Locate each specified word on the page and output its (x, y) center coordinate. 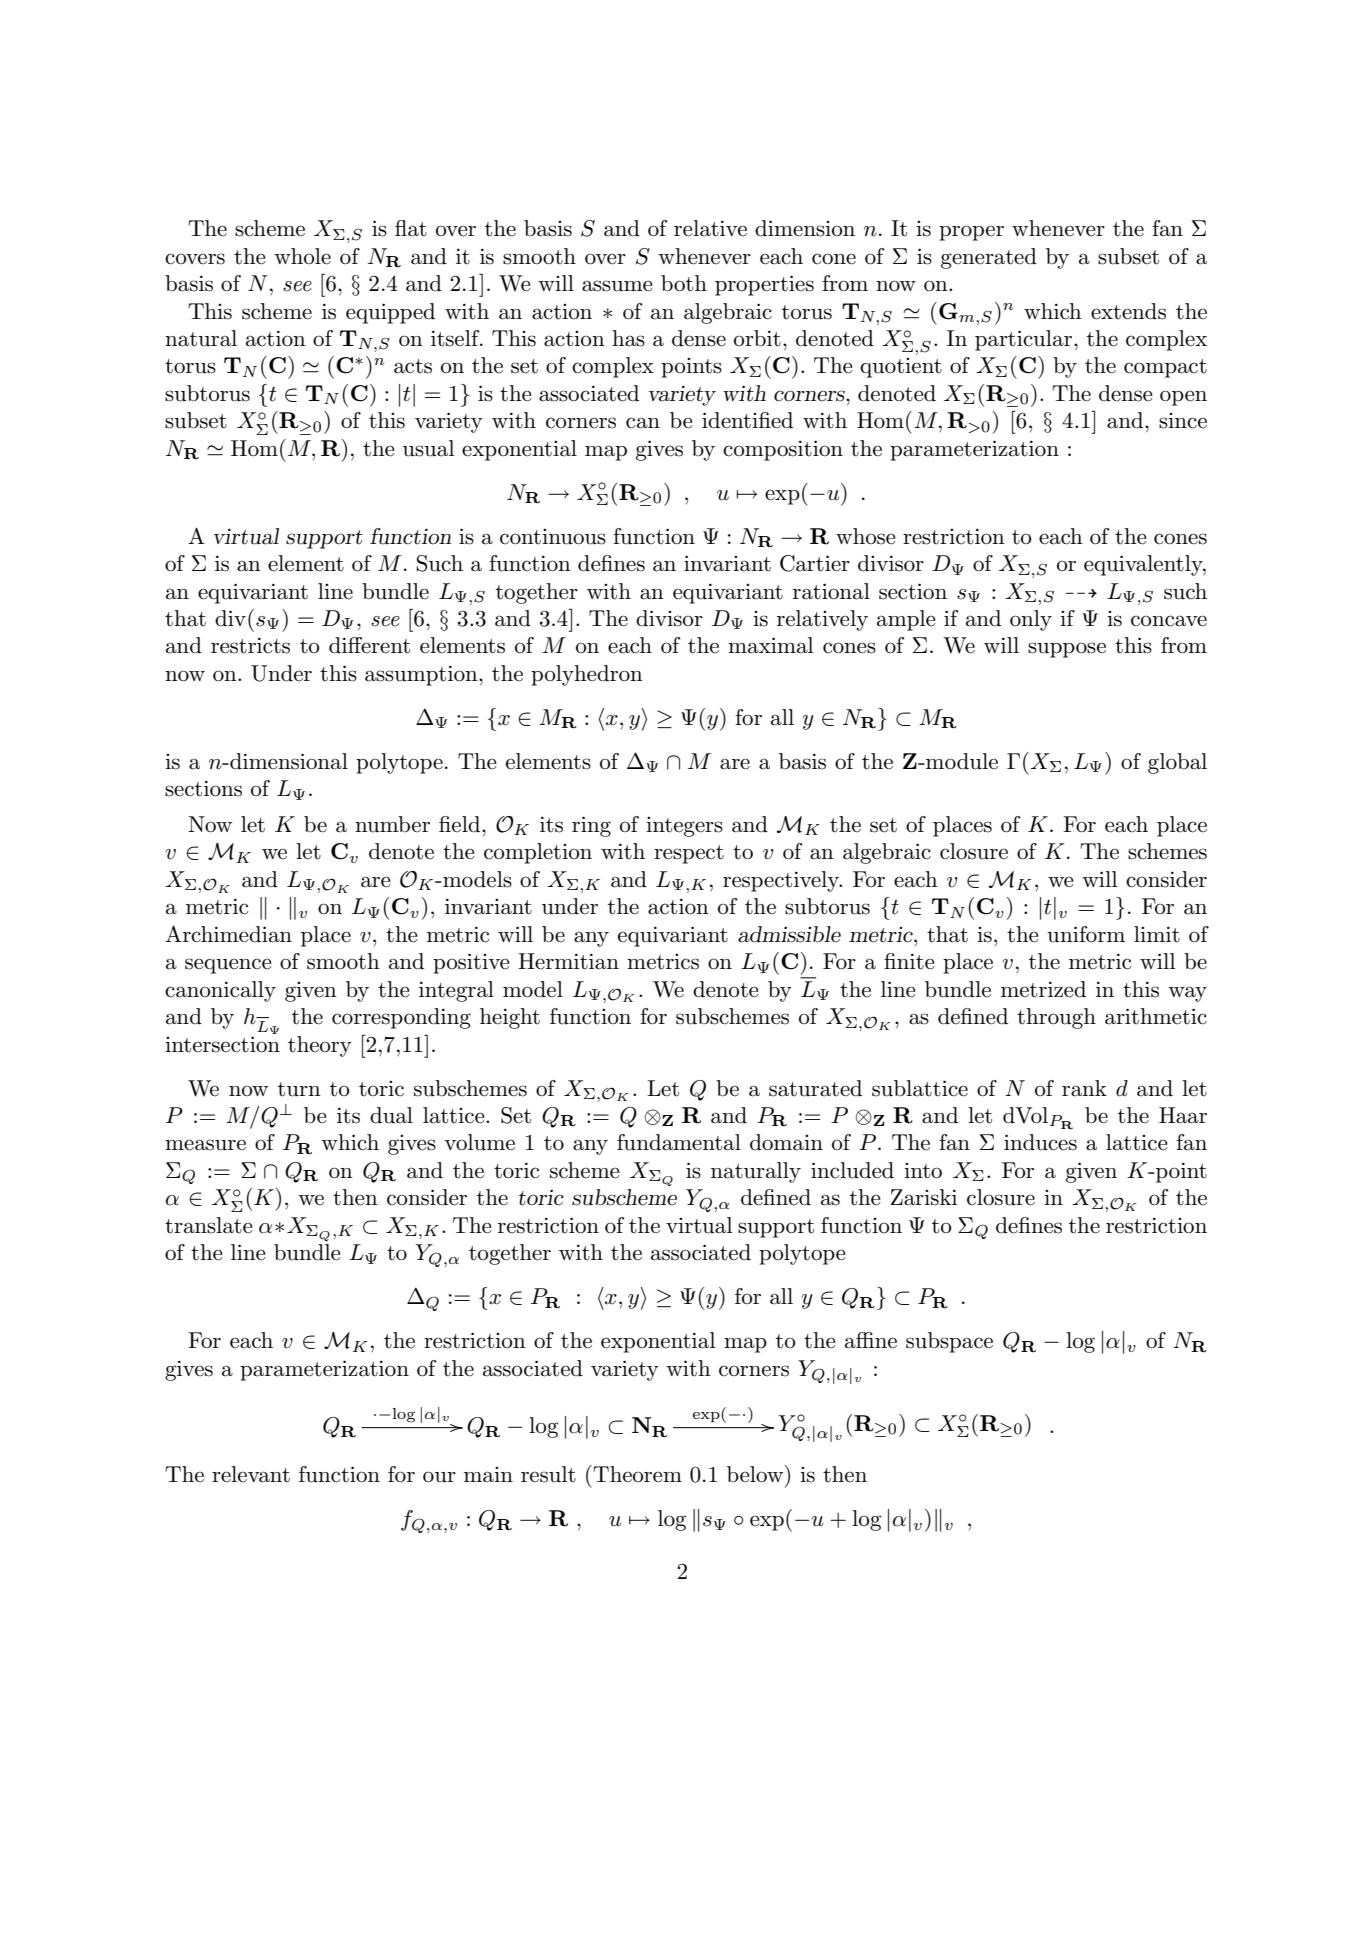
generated (989, 258)
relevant (251, 1474)
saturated (815, 1088)
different (369, 645)
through (1056, 1018)
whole (302, 256)
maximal (770, 645)
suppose (1067, 650)
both (684, 283)
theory (320, 1046)
